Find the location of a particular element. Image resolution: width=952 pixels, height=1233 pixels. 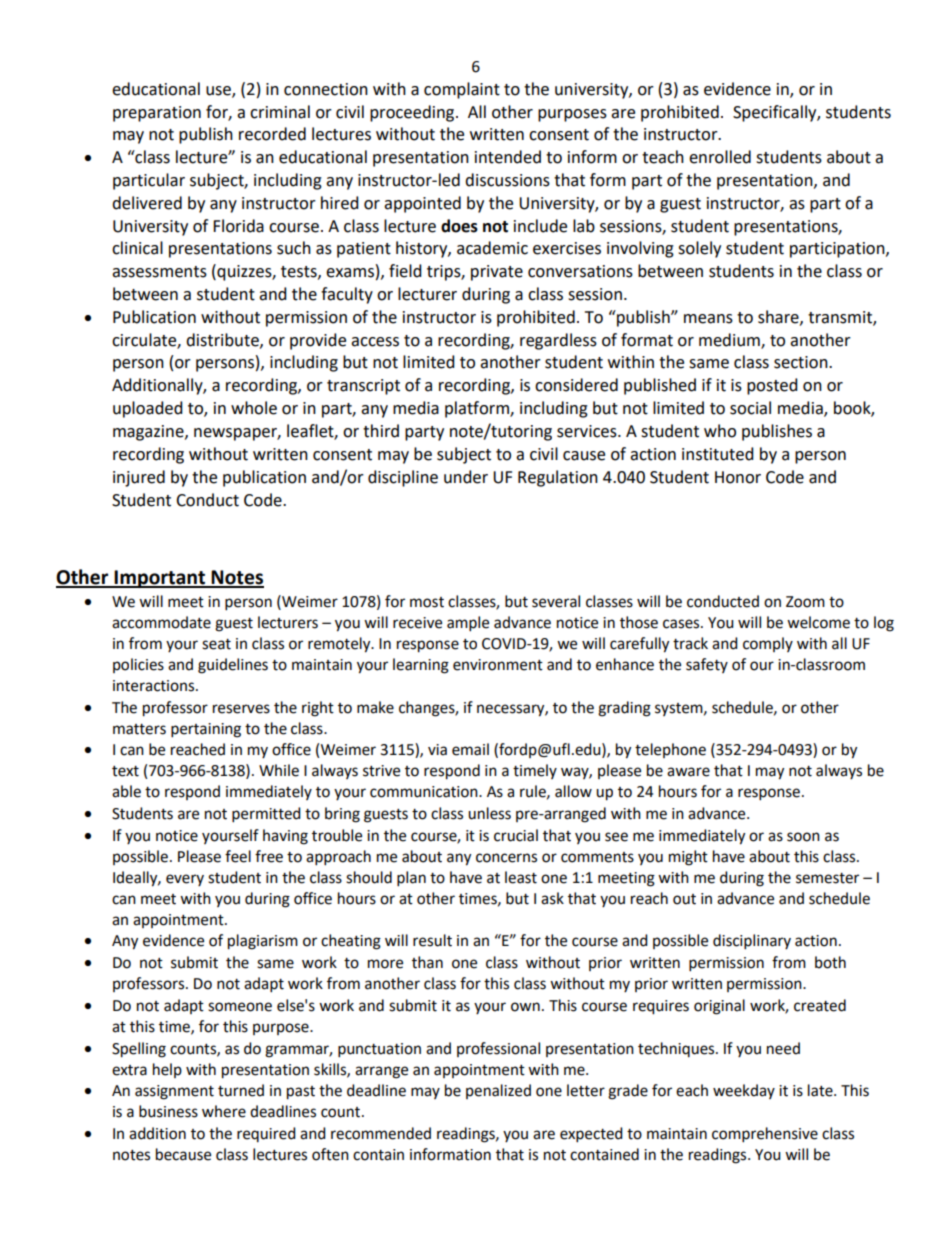

Honor is located at coordinates (738, 477).
